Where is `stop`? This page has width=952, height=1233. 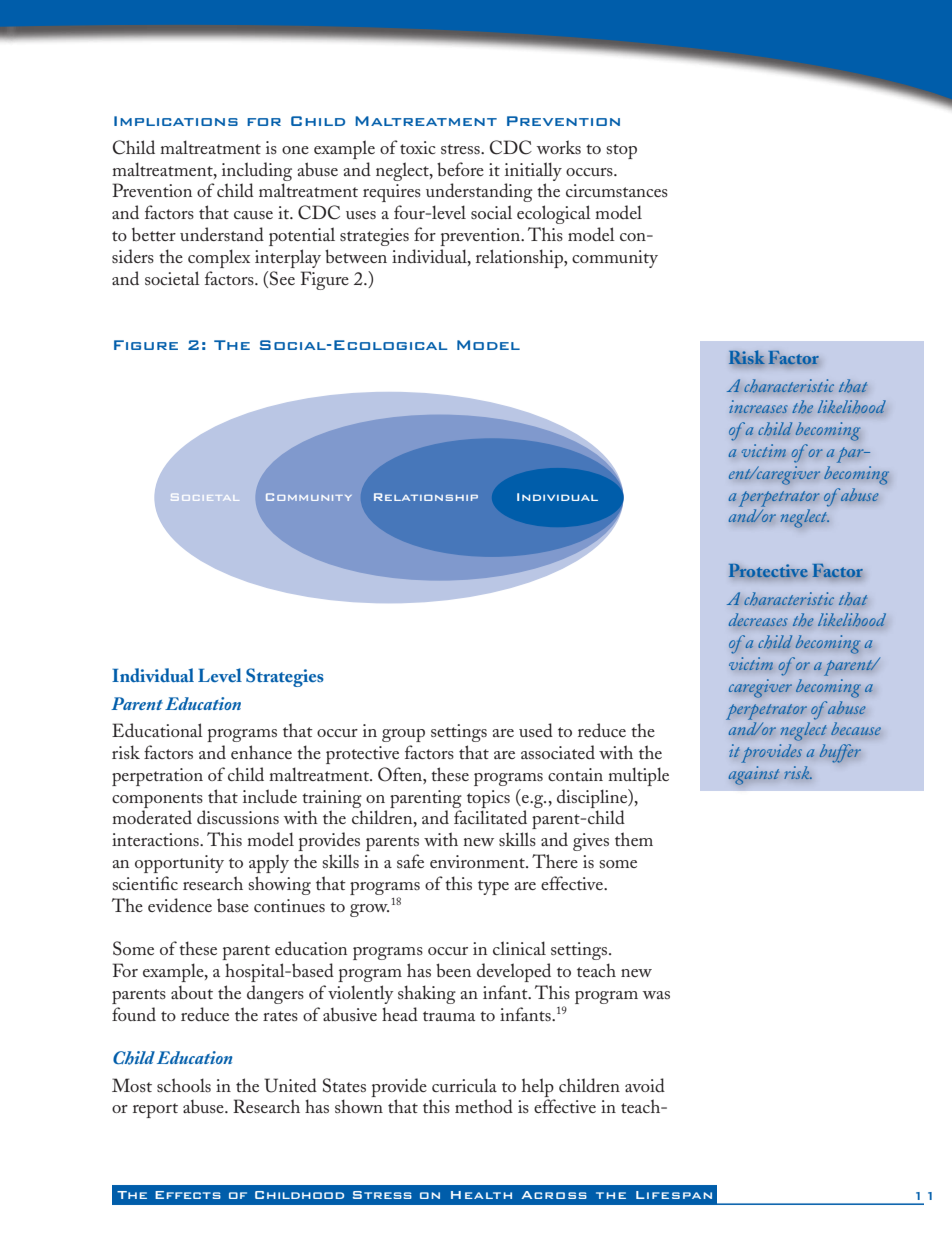 stop is located at coordinates (621, 151).
